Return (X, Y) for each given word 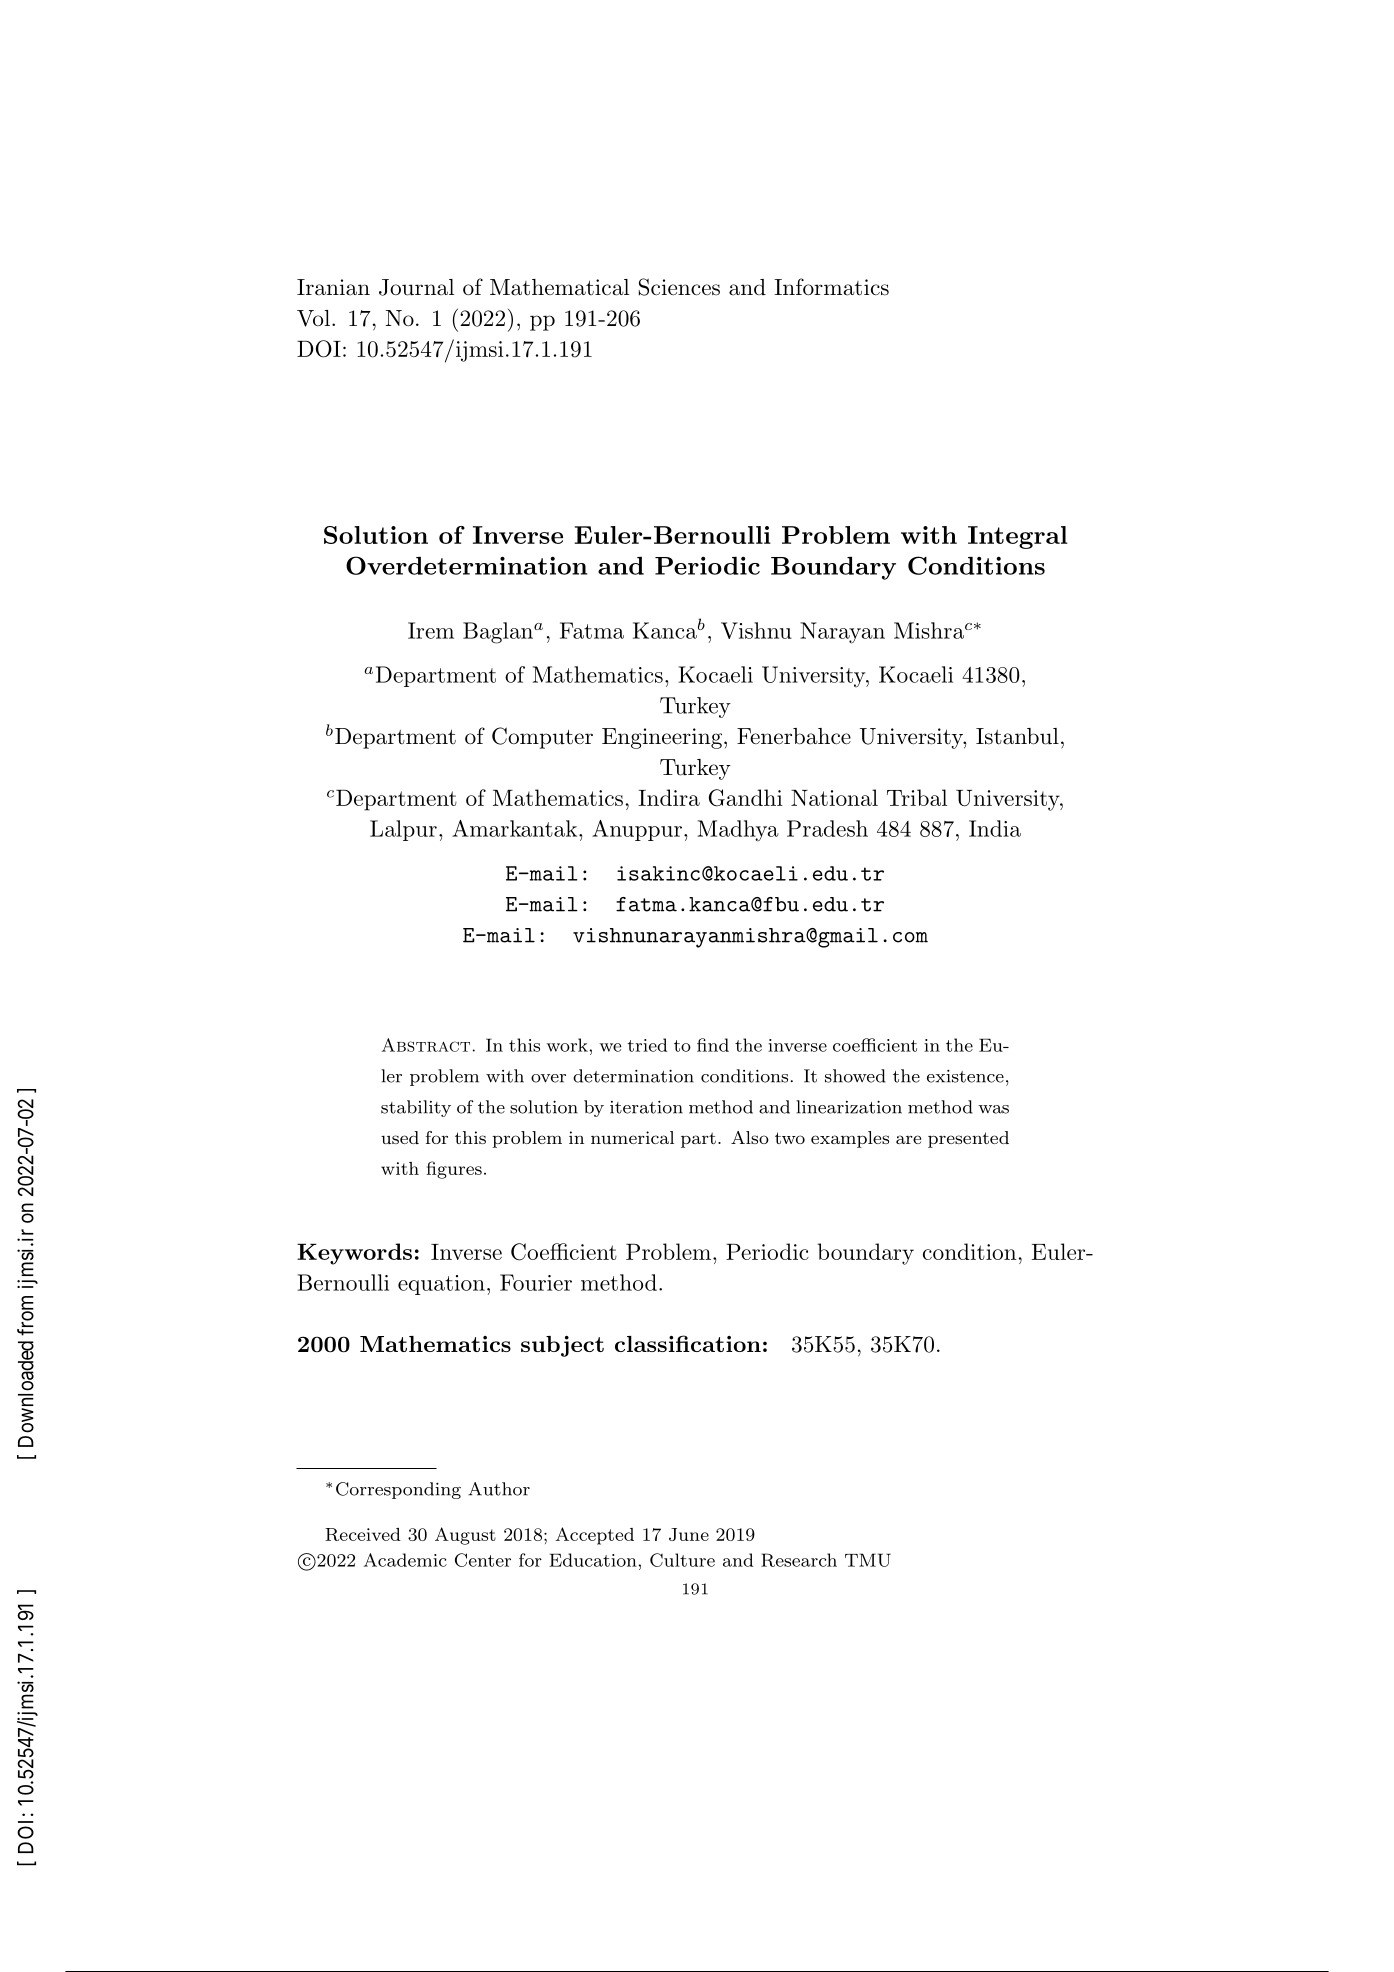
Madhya (738, 831)
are (908, 1139)
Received (363, 1534)
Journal (416, 287)
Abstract (426, 1045)
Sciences (679, 287)
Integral (1017, 537)
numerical (632, 1137)
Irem (431, 630)
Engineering (662, 738)
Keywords (354, 1254)
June (689, 1534)
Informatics (831, 287)
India (995, 828)
